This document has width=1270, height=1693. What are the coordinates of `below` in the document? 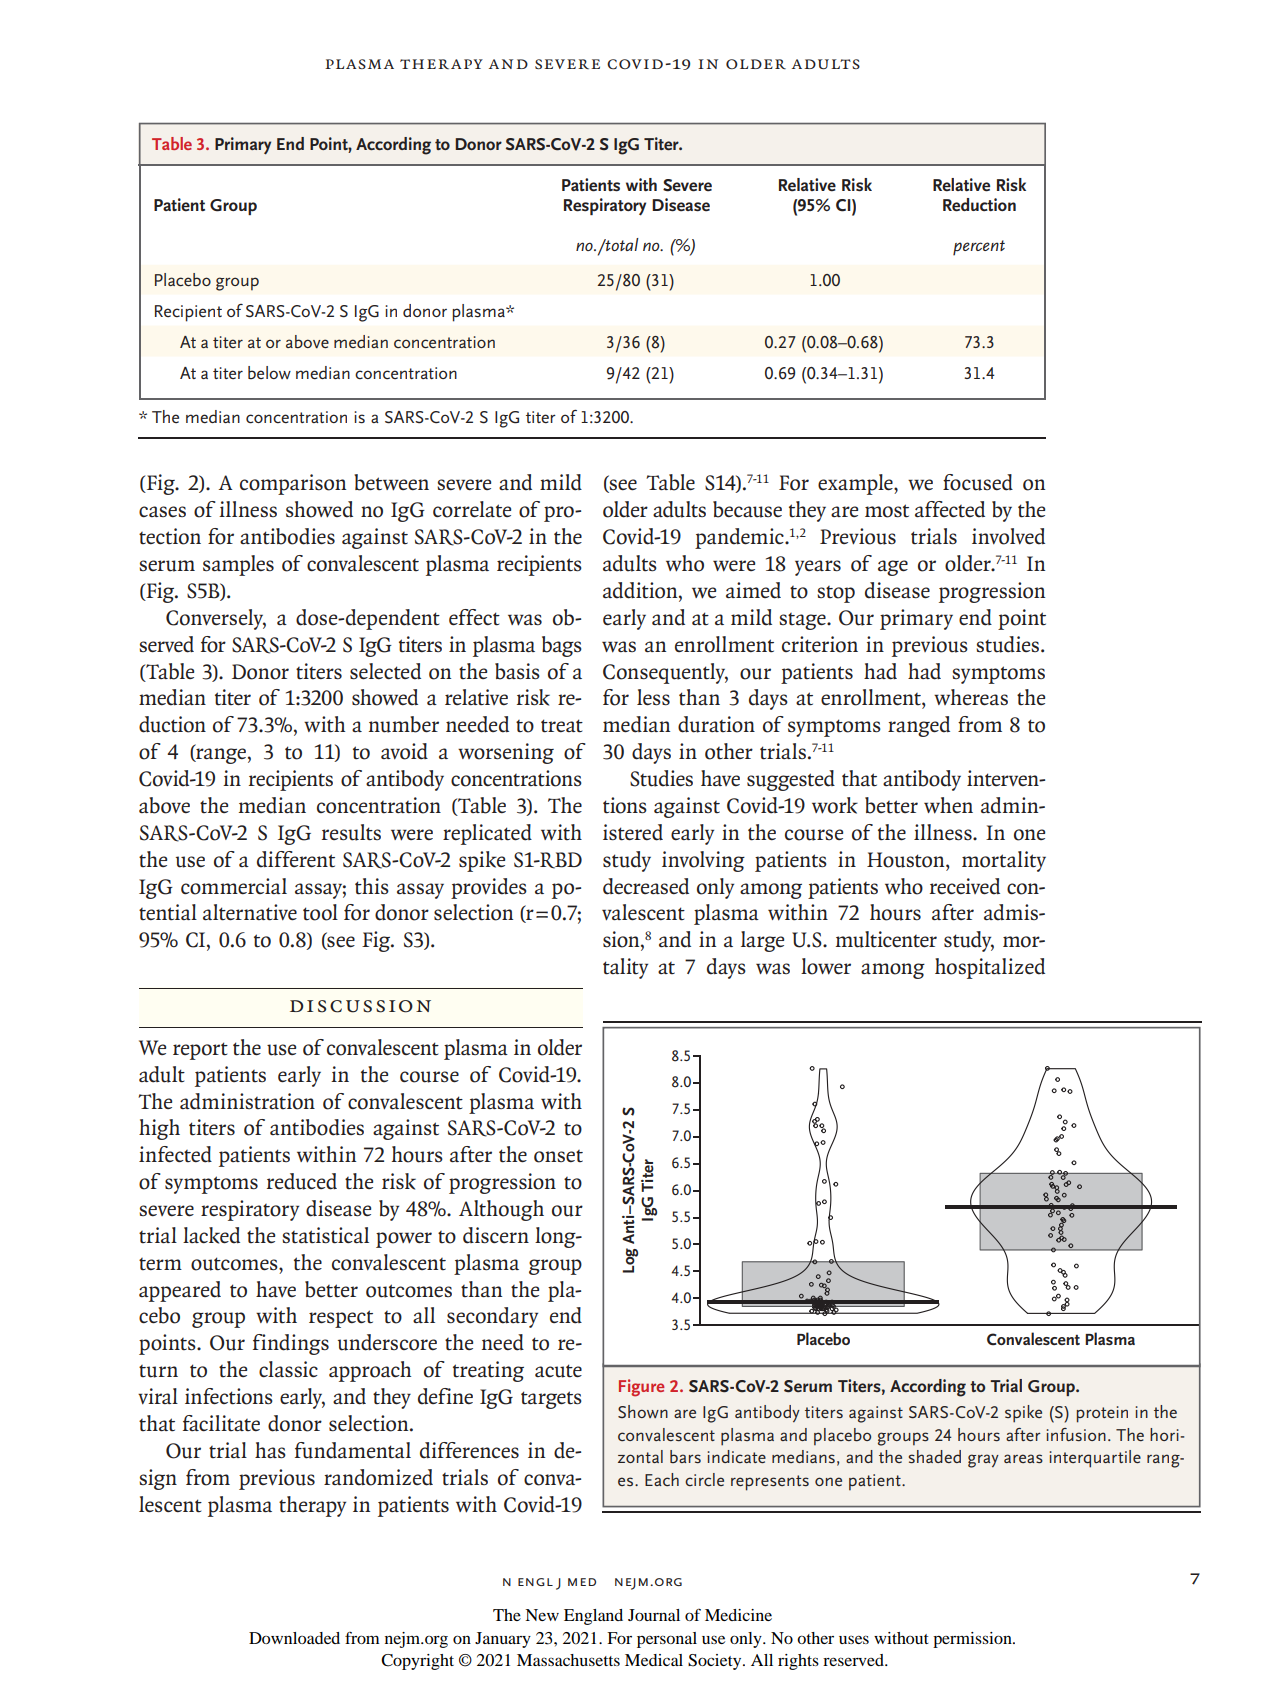 It's located at (269, 373).
